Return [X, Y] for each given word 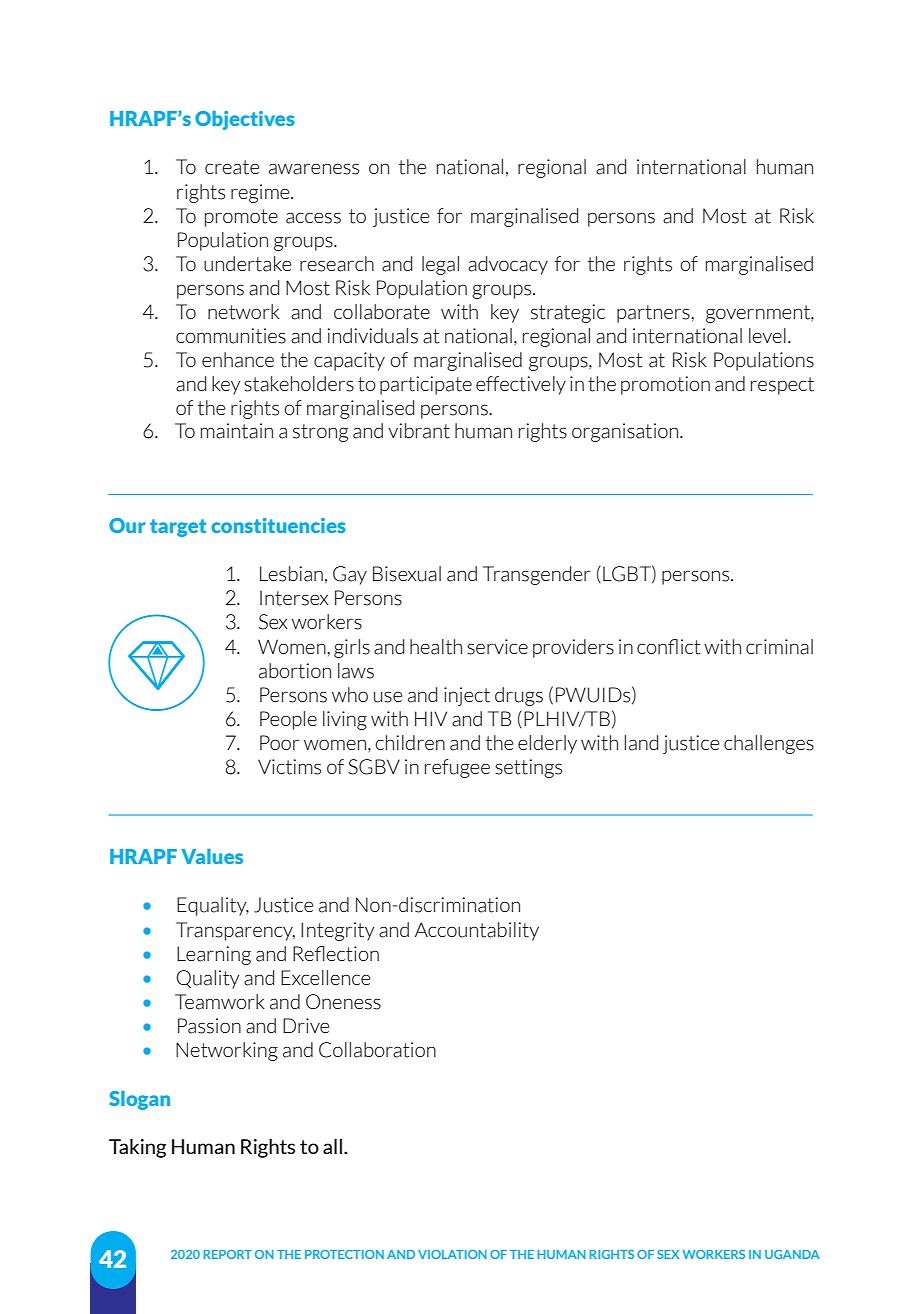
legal [440, 265]
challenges [769, 744]
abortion [295, 671]
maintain [237, 431]
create [232, 167]
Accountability [477, 931]
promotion [665, 385]
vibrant [419, 431]
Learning [214, 955]
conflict [669, 647]
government [759, 314]
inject [467, 696]
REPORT [228, 1254]
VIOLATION [452, 1254]
